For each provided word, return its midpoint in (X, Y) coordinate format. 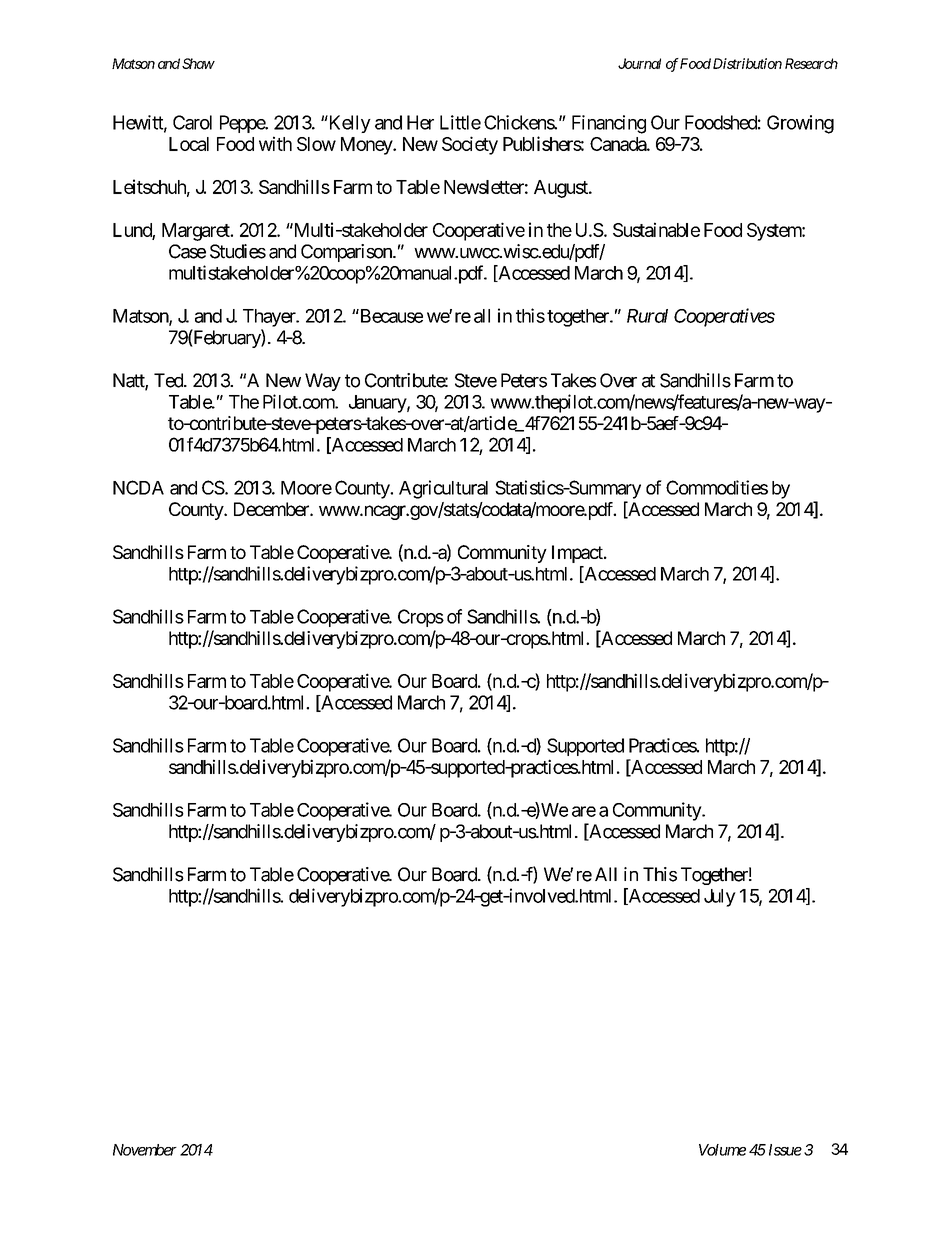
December (272, 509)
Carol (192, 122)
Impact (578, 554)
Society (470, 145)
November (145, 1150)
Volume (722, 1150)
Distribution (747, 63)
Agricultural (443, 489)
